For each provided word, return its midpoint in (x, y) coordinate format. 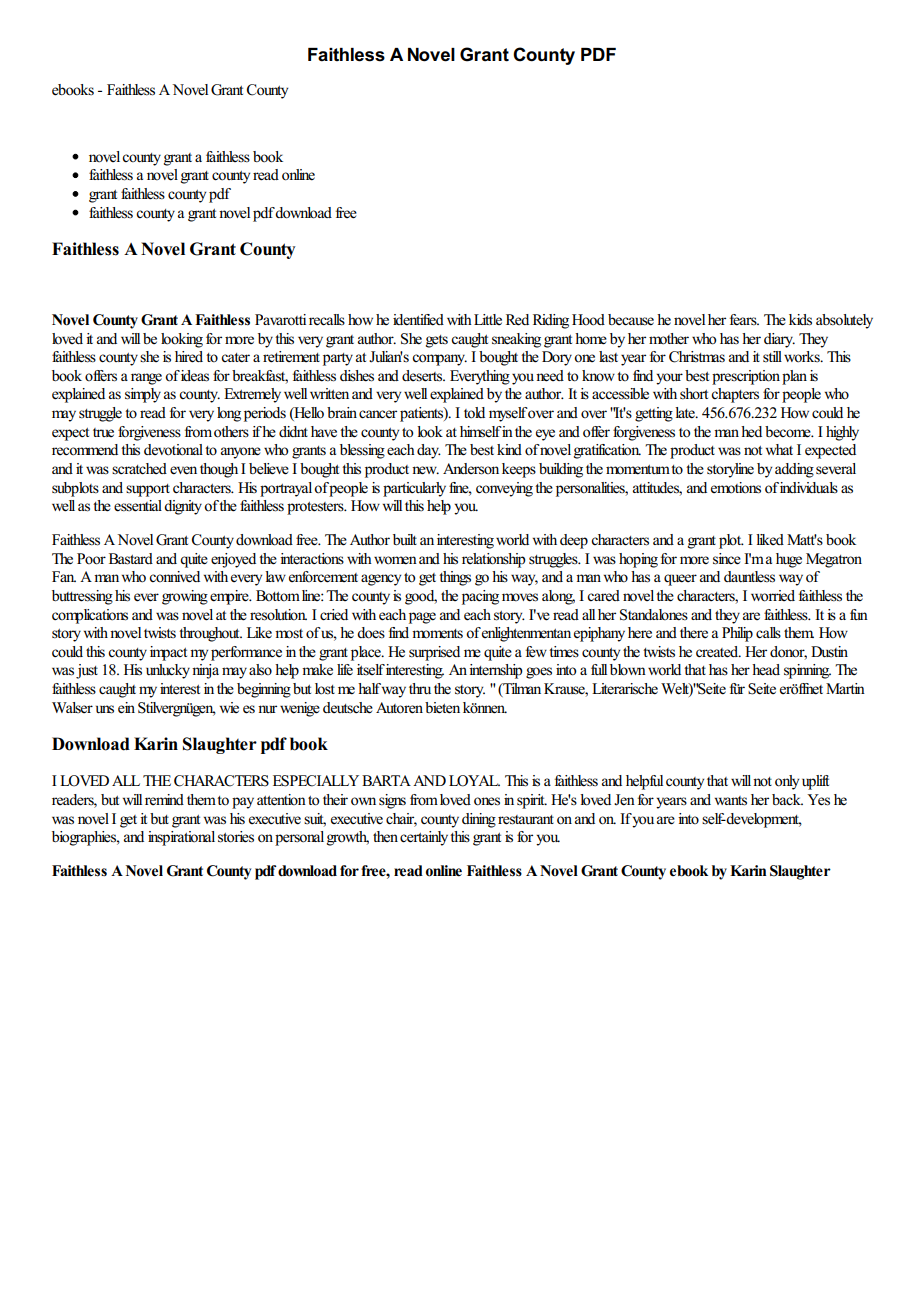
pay (243, 803)
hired (189, 357)
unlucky (168, 671)
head (766, 670)
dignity (184, 507)
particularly (414, 489)
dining (479, 820)
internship (496, 671)
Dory (558, 358)
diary (779, 340)
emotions (736, 488)
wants (731, 801)
